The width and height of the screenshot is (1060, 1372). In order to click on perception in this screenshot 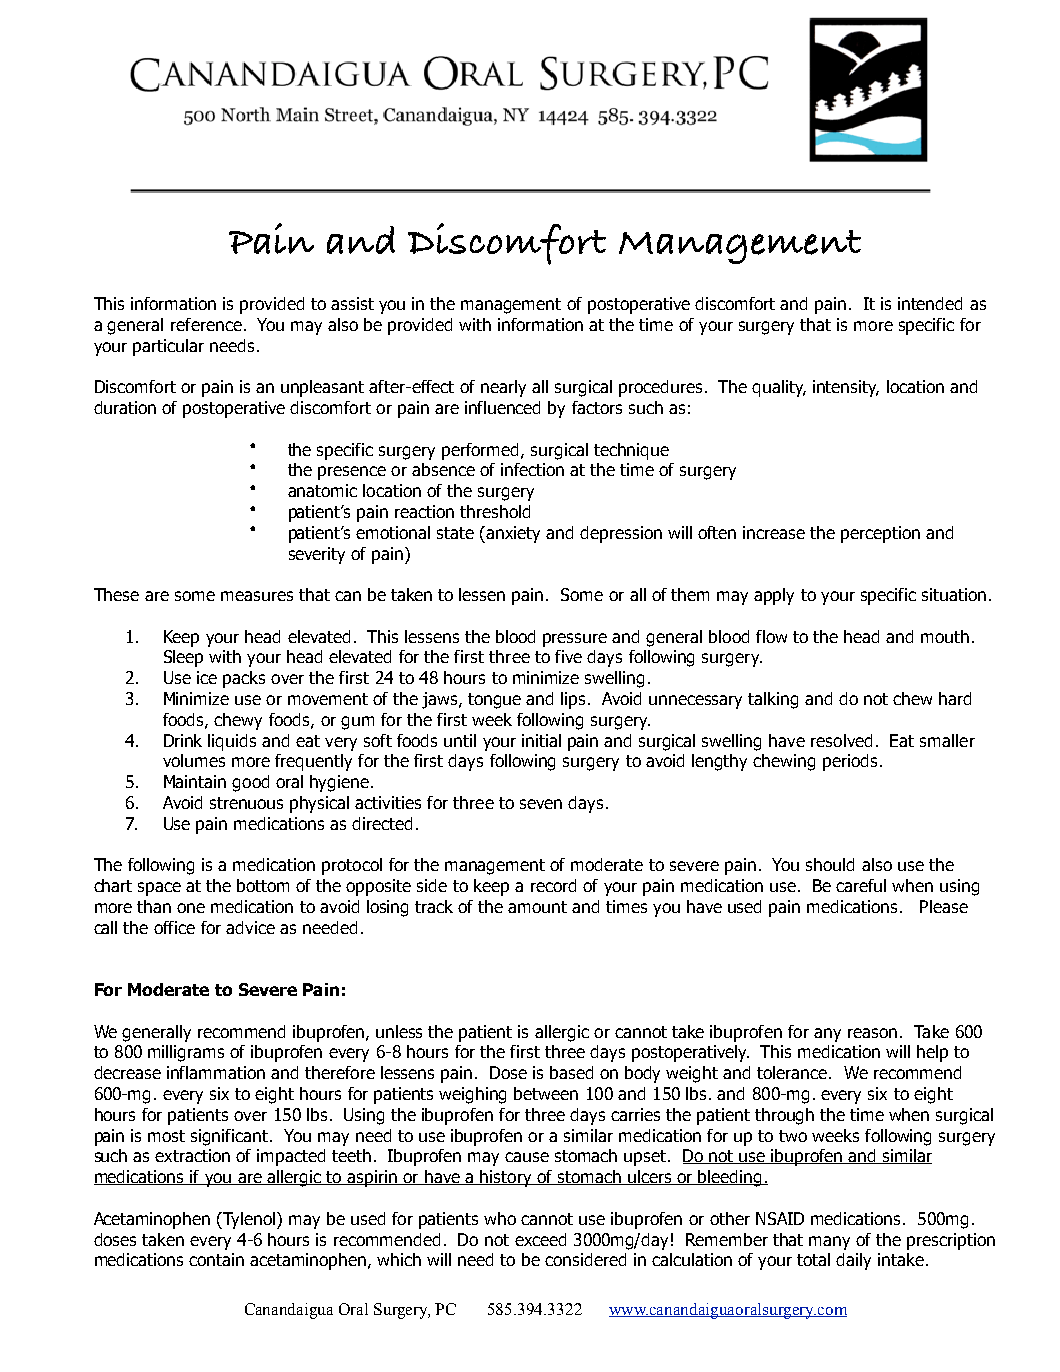, I will do `click(880, 534)`.
